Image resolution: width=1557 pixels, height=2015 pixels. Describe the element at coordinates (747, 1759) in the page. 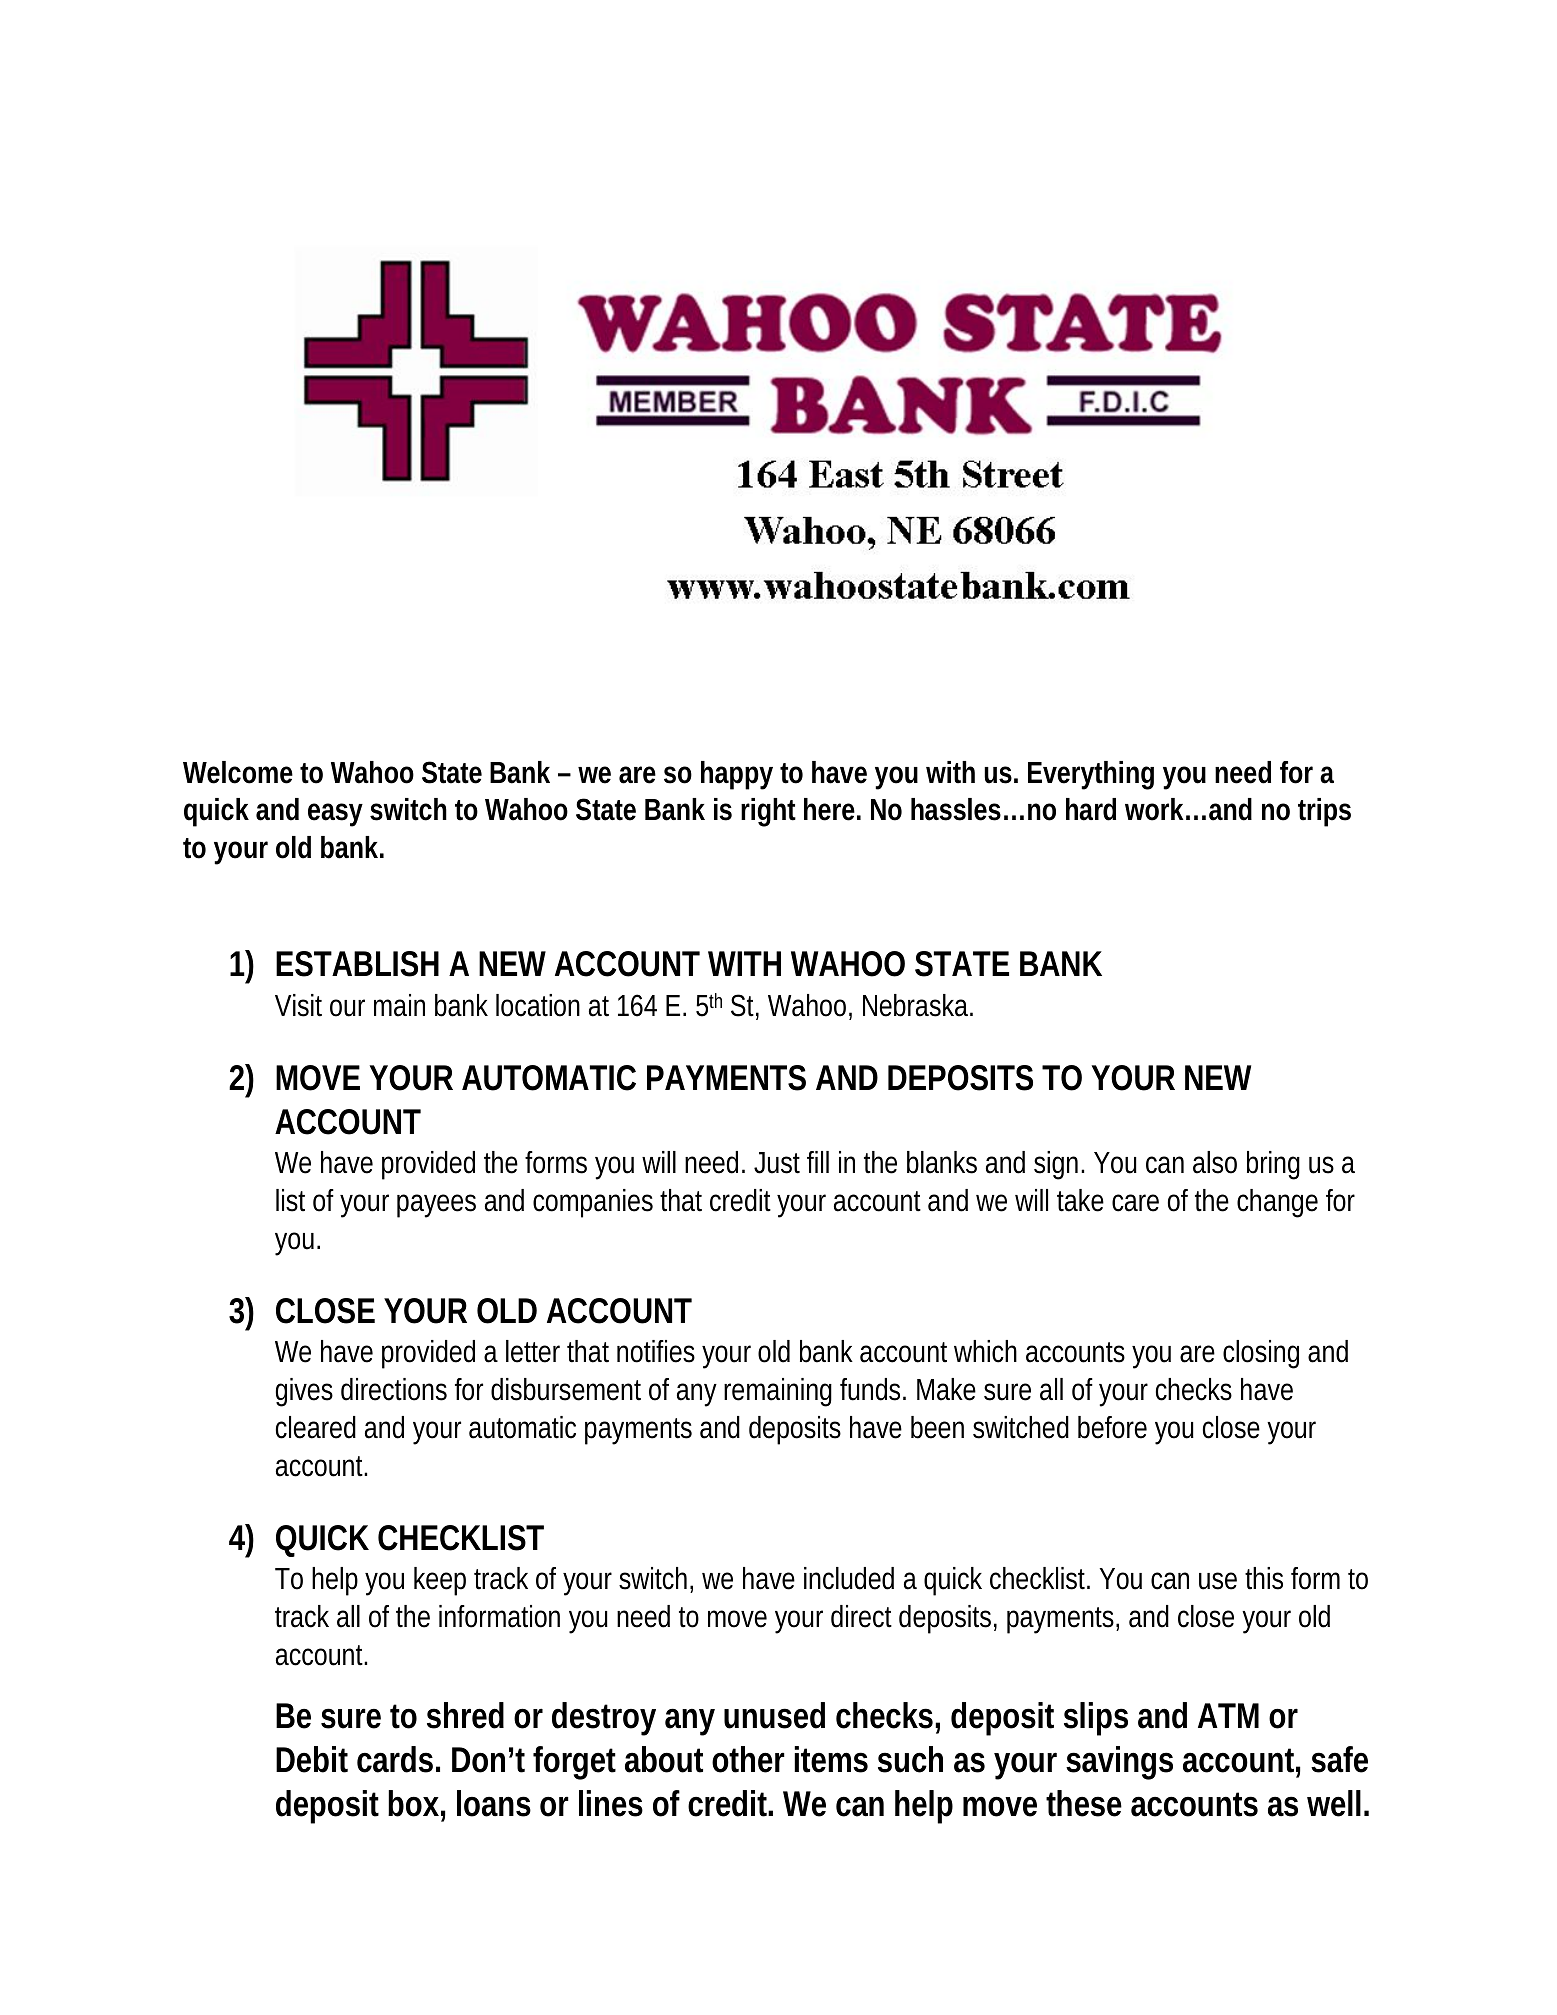

I see `other` at that location.
